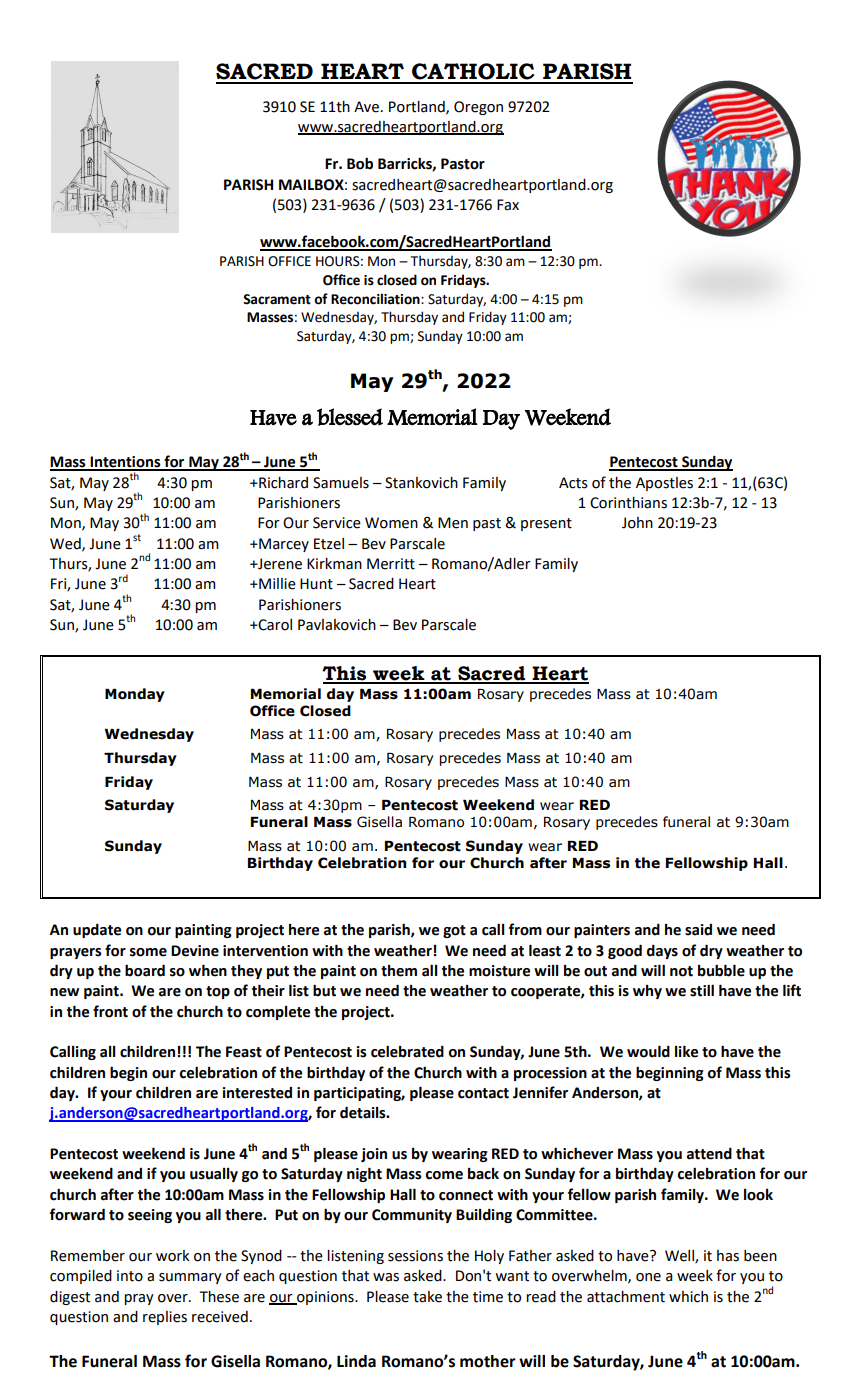 This screenshot has height=1400, width=849. What do you see at coordinates (165, 1318) in the screenshot?
I see `replies` at bounding box center [165, 1318].
